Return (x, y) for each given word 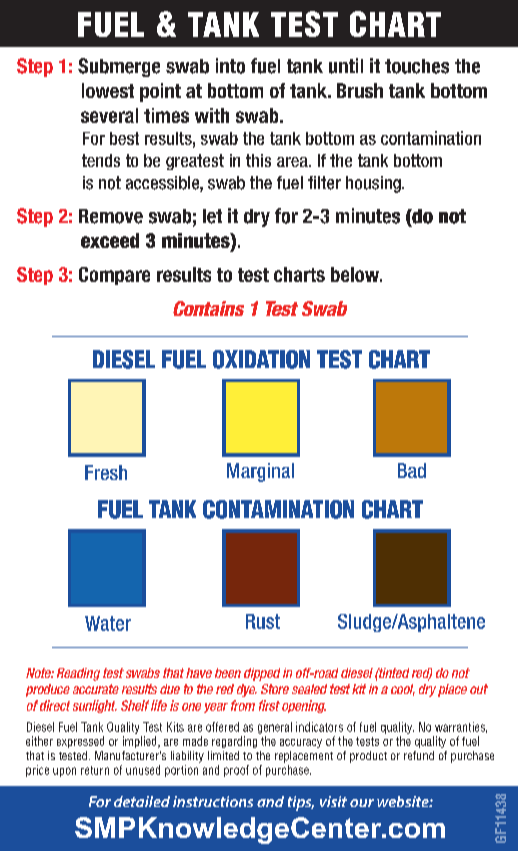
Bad (412, 470)
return (95, 770)
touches (417, 66)
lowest (108, 90)
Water (108, 623)
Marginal (260, 472)
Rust (263, 621)
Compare (114, 276)
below (356, 274)
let (212, 216)
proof (236, 771)
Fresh (106, 472)
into (230, 66)
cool (403, 690)
